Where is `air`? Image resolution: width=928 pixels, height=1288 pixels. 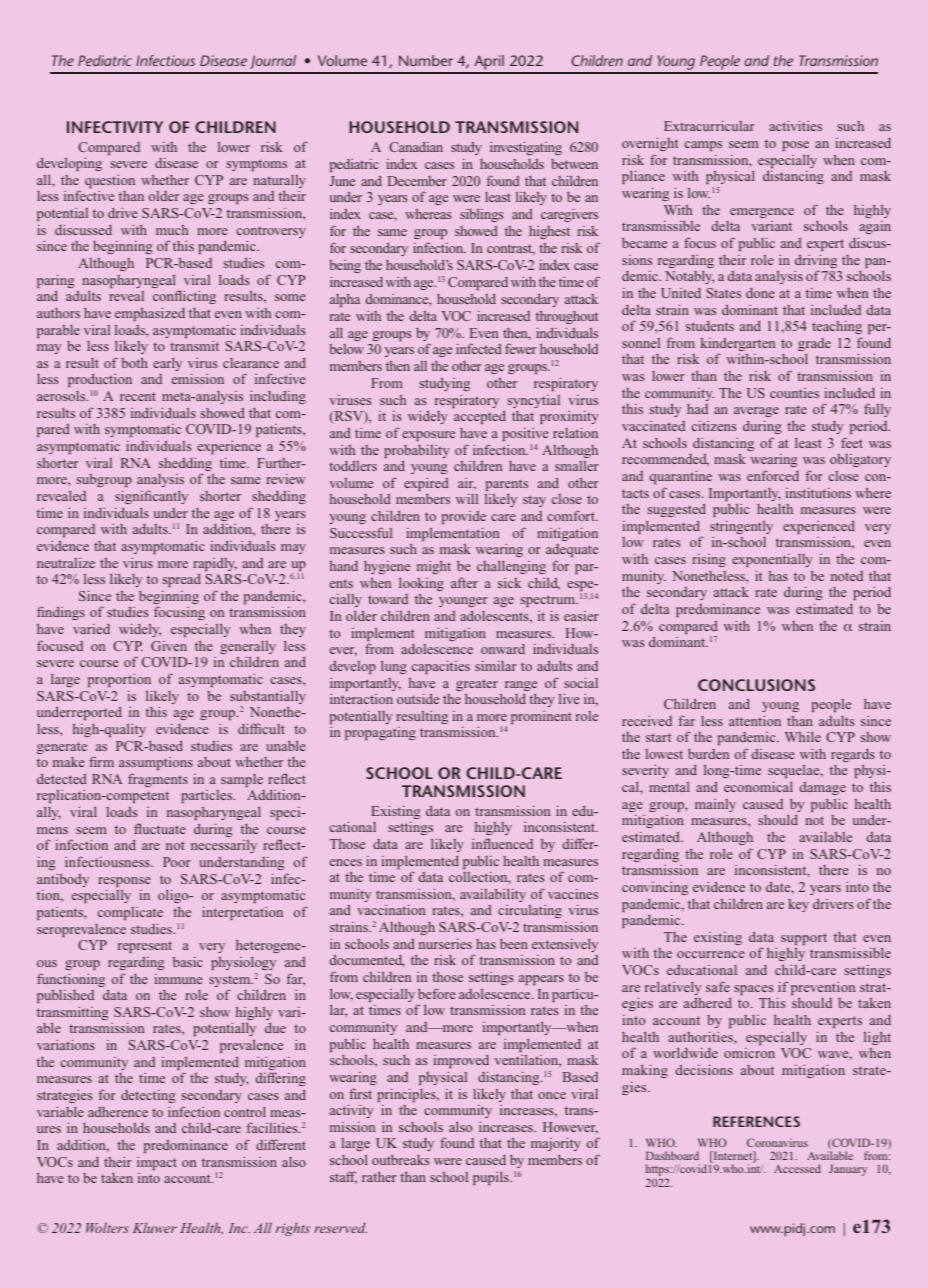 air is located at coordinates (467, 484).
